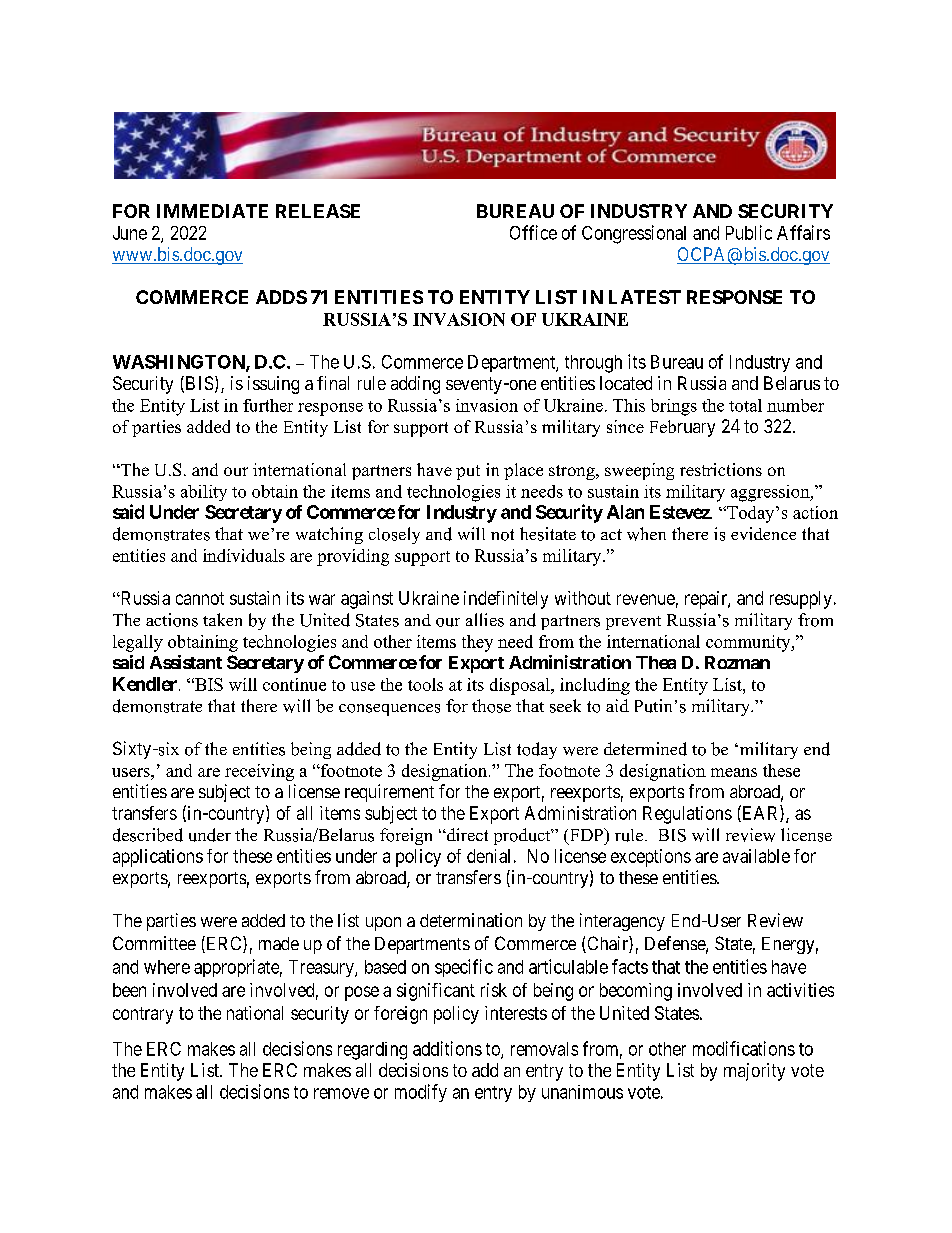 This screenshot has height=1233, width=952. What do you see at coordinates (447, 1048) in the screenshot?
I see `additions` at bounding box center [447, 1048].
